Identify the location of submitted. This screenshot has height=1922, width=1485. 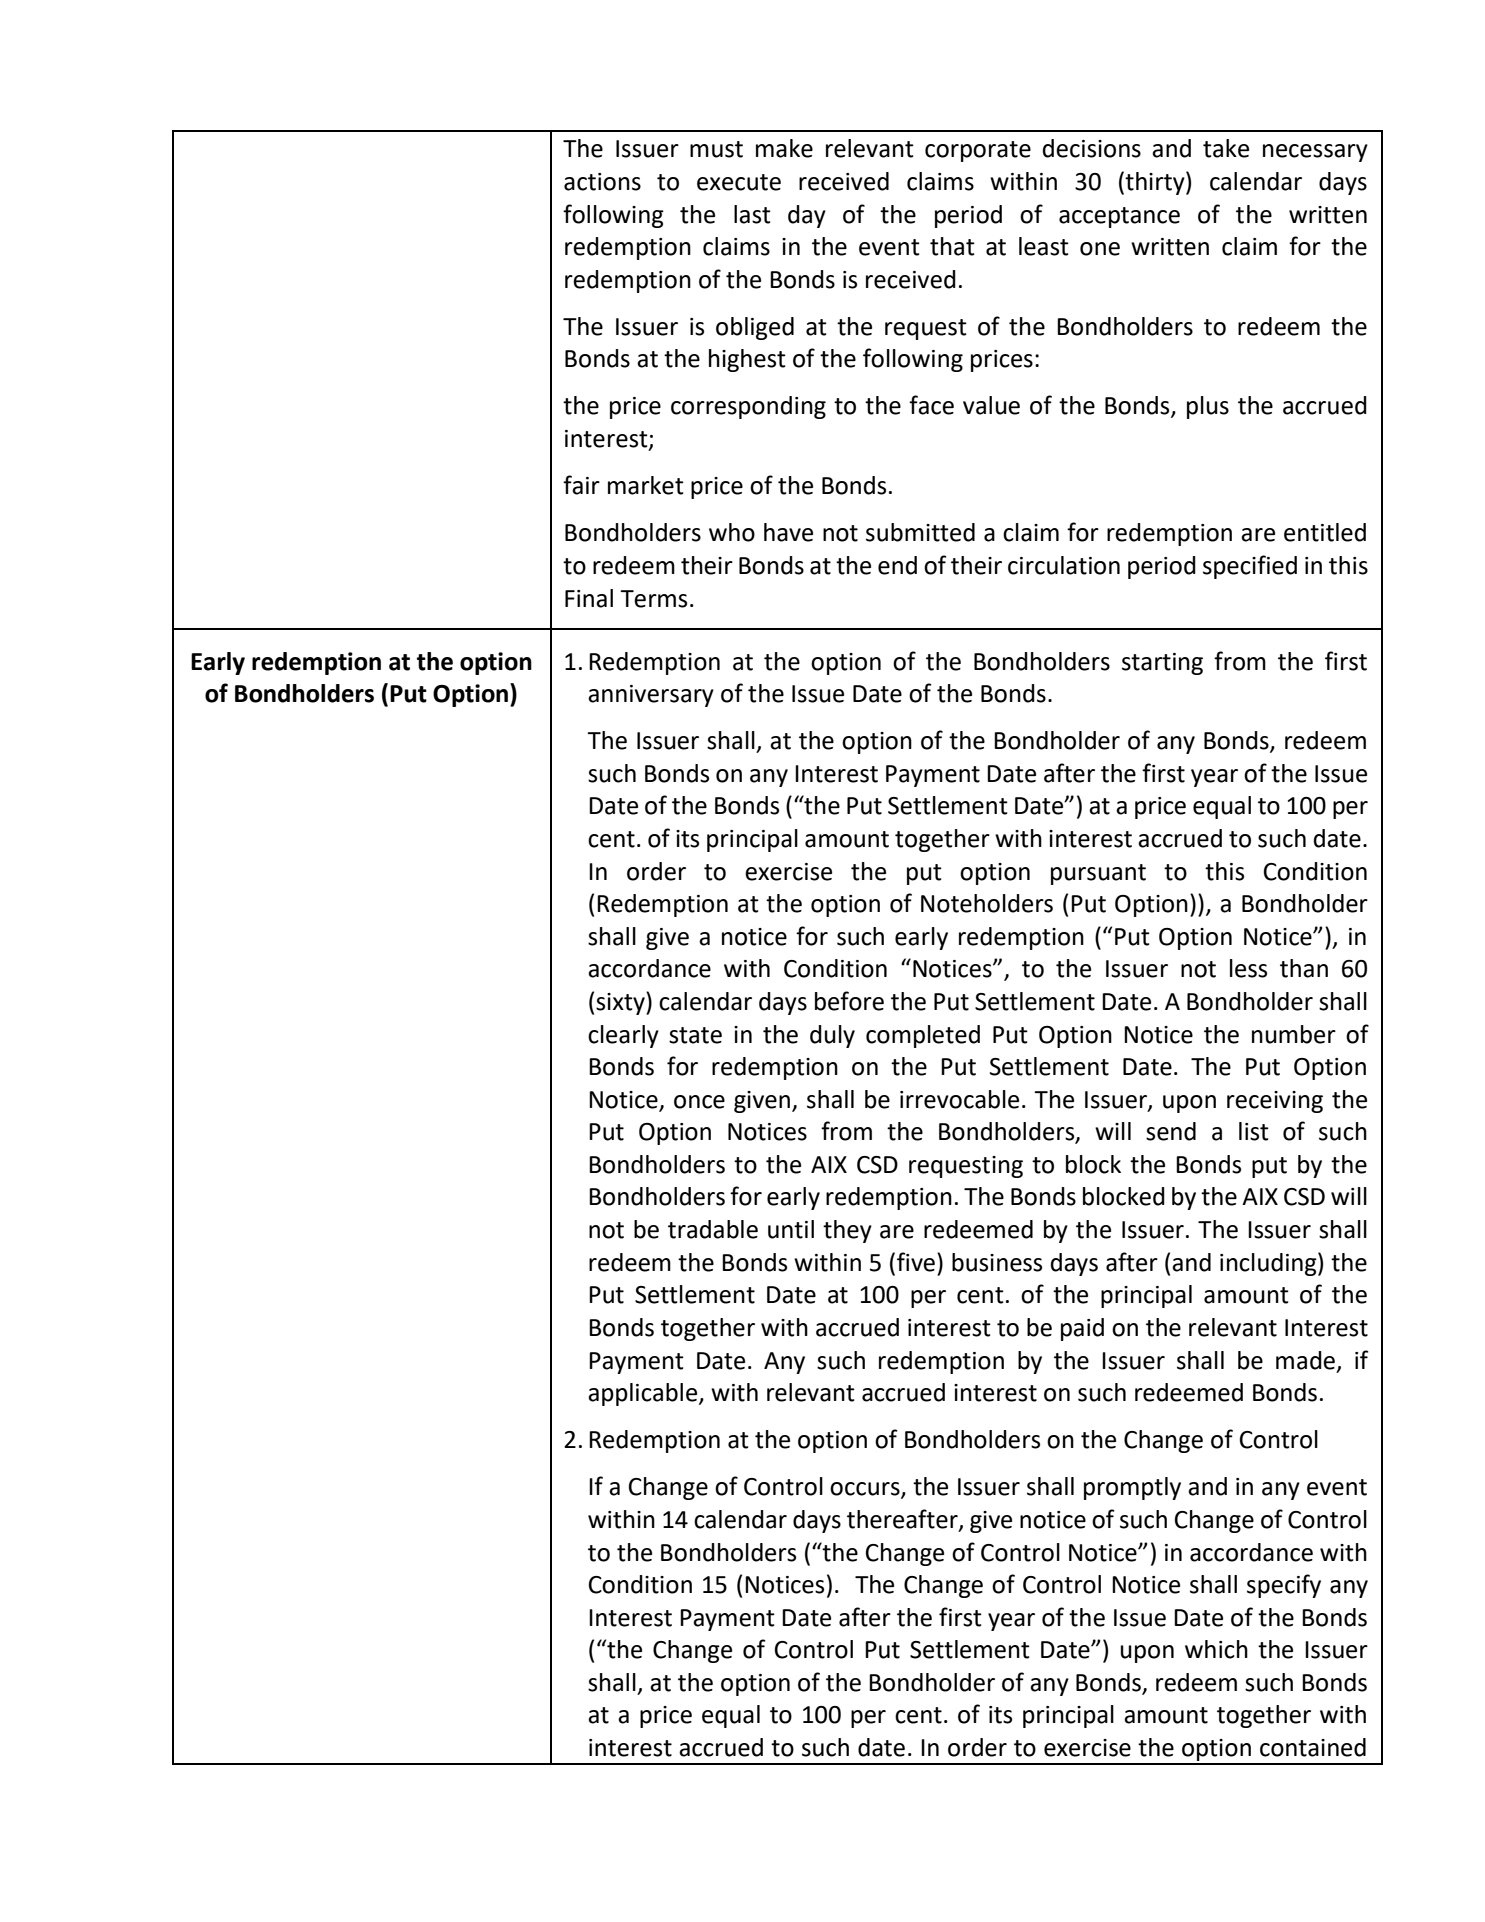
(920, 532).
